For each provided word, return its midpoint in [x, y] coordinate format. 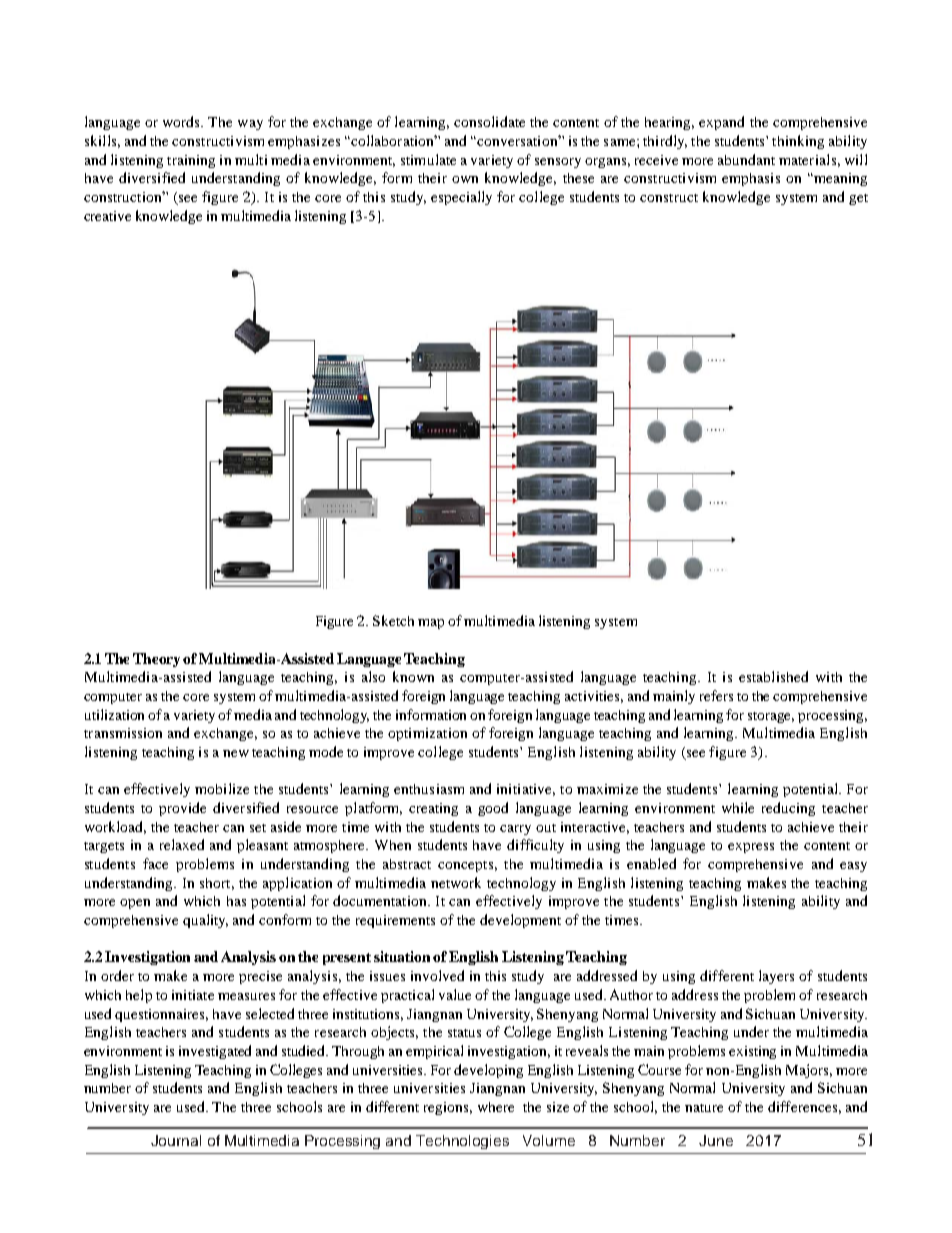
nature [704, 1108]
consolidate [489, 121]
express [751, 848]
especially [461, 198]
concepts [467, 866]
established [773, 676]
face [155, 863]
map [431, 624]
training [191, 161]
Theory [158, 660]
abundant [746, 159]
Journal [176, 1140]
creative [107, 216]
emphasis [751, 179]
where [496, 1107]
